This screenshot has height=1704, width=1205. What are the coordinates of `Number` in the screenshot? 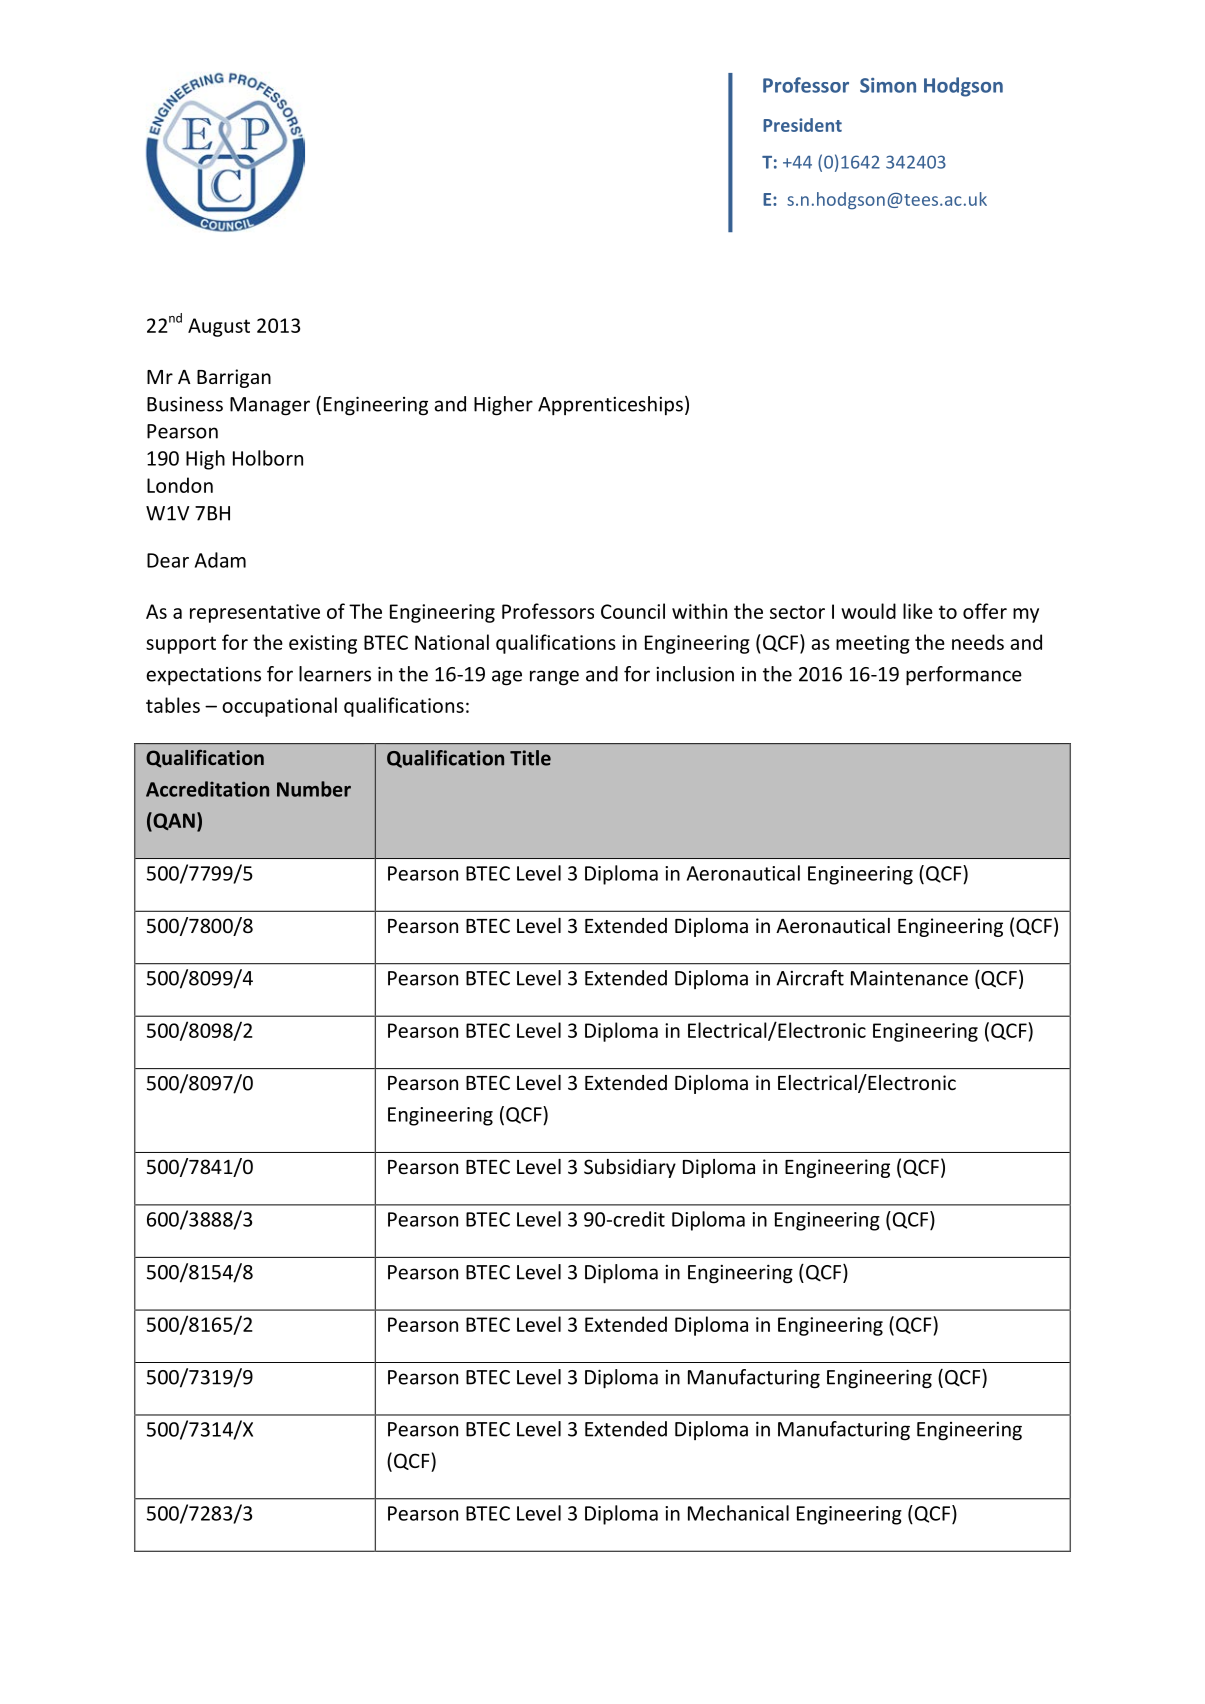 It's located at (314, 789).
